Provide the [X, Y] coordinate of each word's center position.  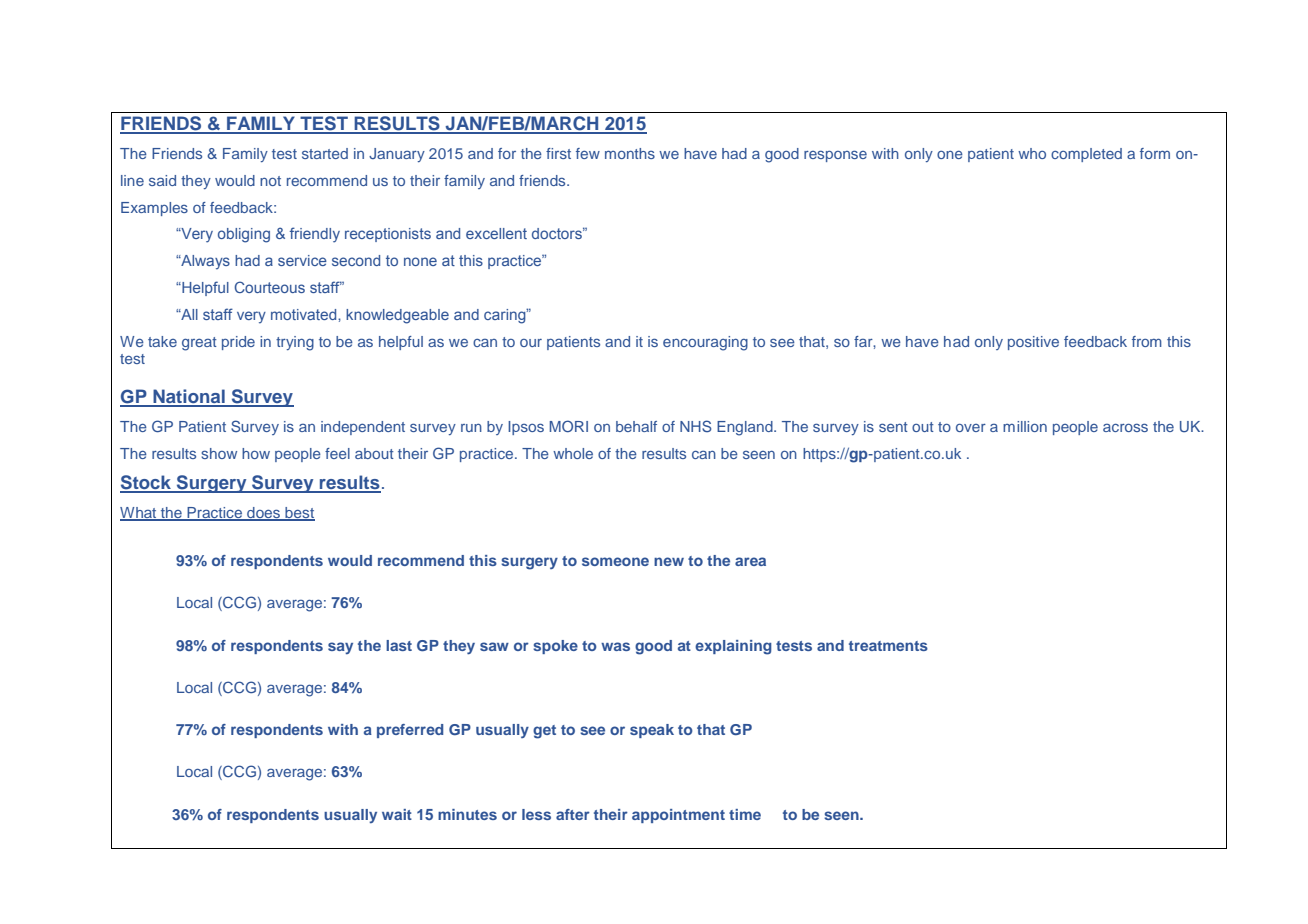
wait [397, 814]
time [745, 814]
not [270, 181]
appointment [678, 816]
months [630, 153]
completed [1086, 155]
